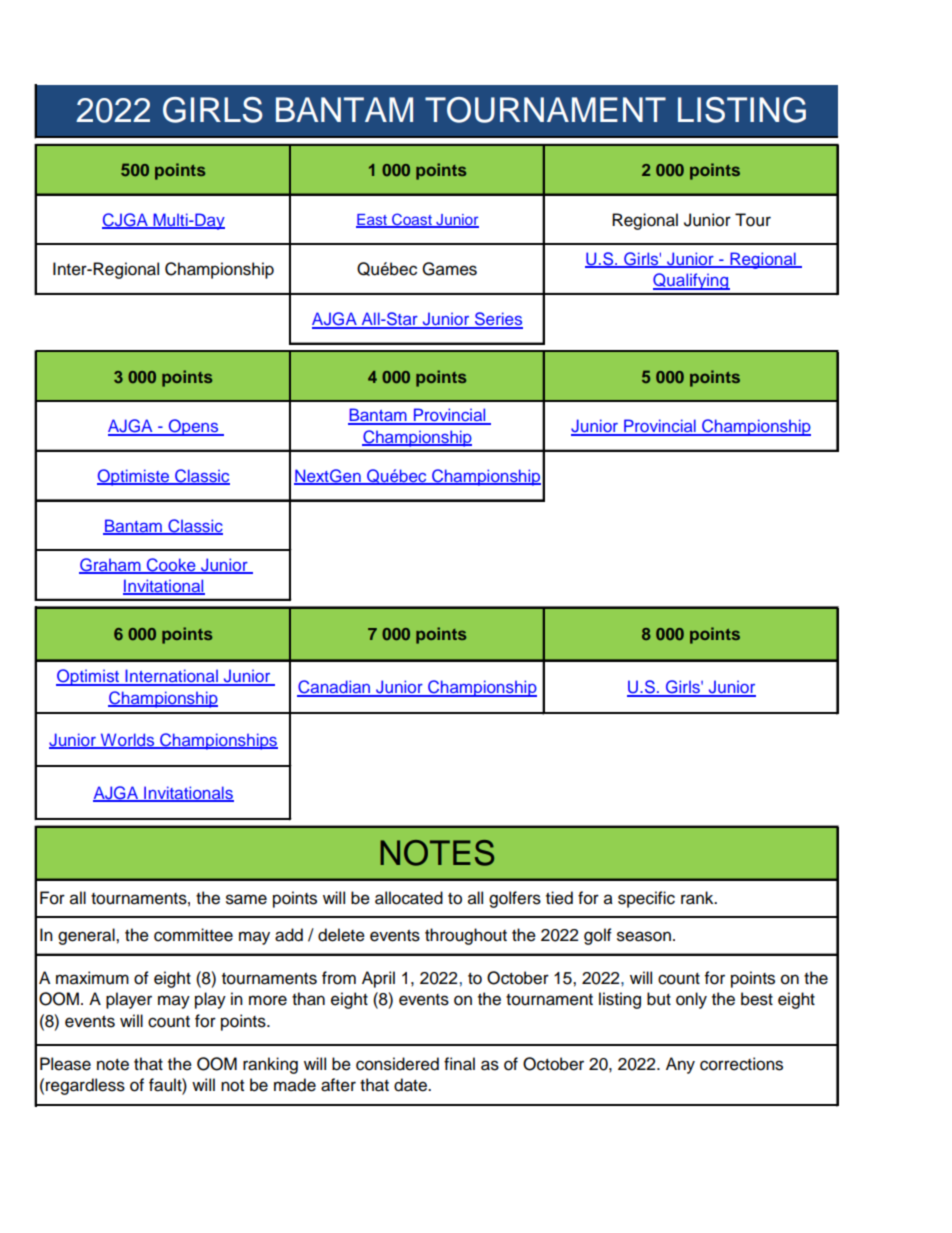 The width and height of the image is (952, 1233). Describe the element at coordinates (127, 741) in the image. I see `Worlds` at that location.
